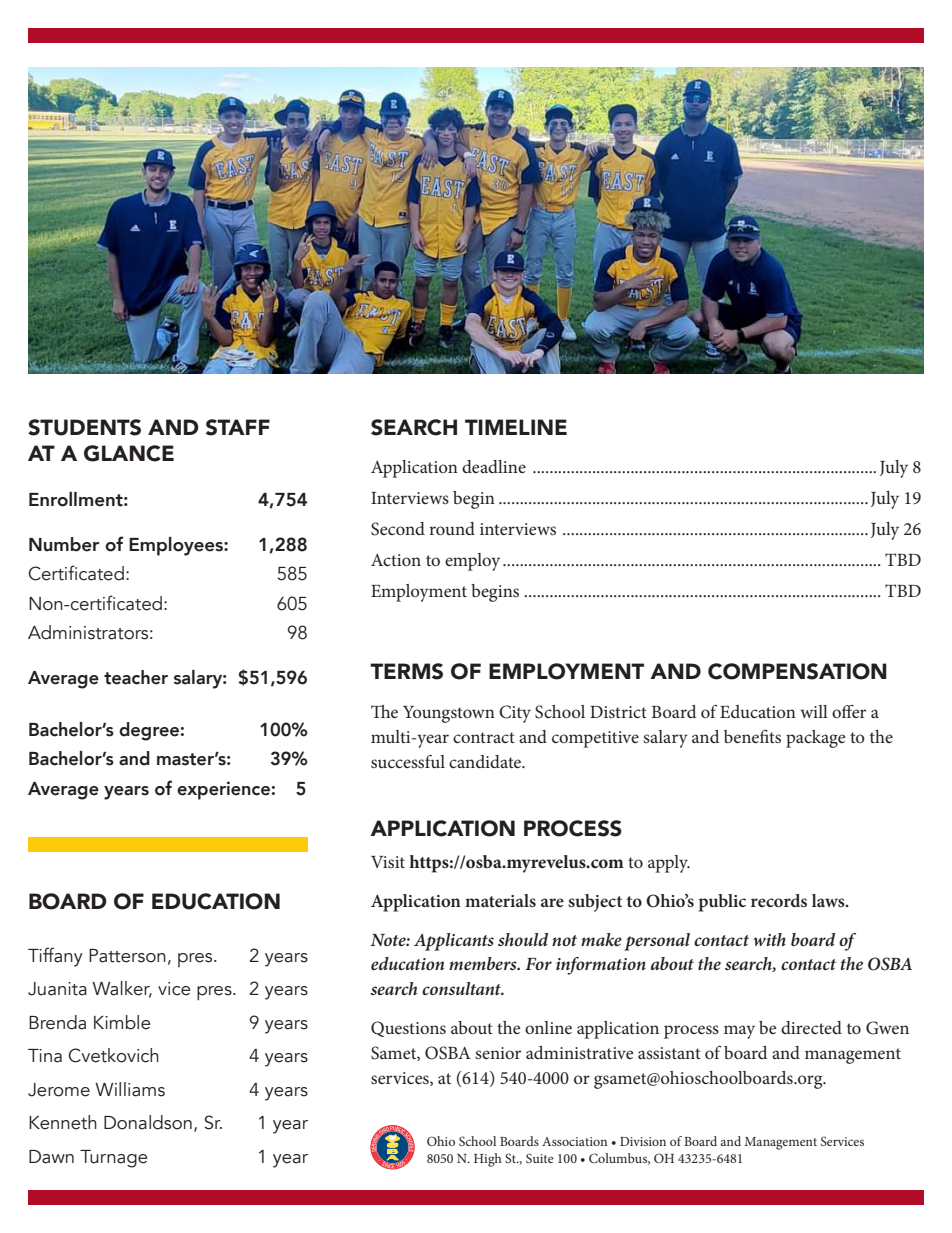  Describe the element at coordinates (136, 677) in the document. I see `teacher` at that location.
